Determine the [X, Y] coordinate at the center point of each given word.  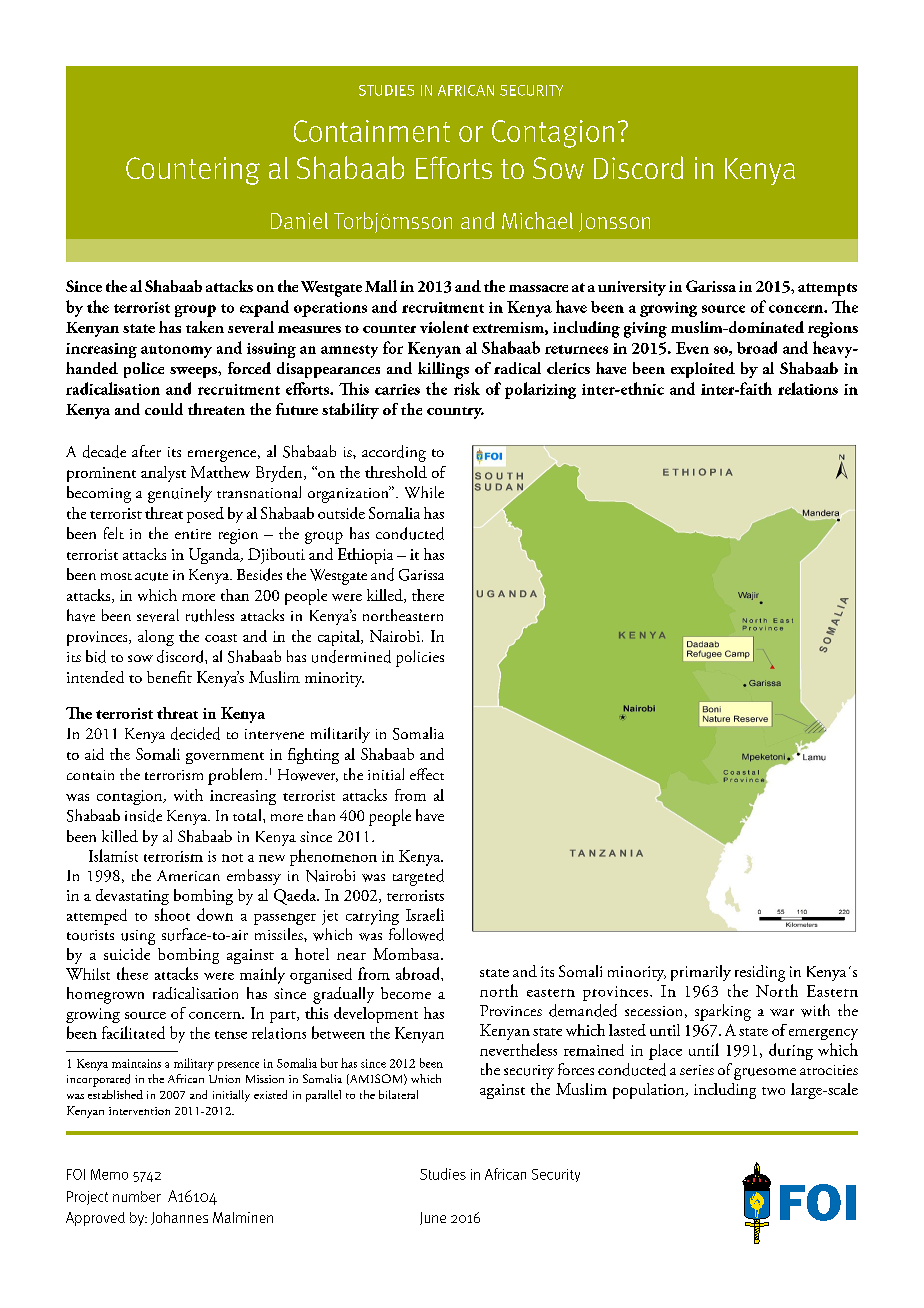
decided [195, 733]
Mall [381, 286]
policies [420, 658]
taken [205, 327]
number [137, 1196]
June [433, 1218]
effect [427, 774]
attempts [827, 289]
